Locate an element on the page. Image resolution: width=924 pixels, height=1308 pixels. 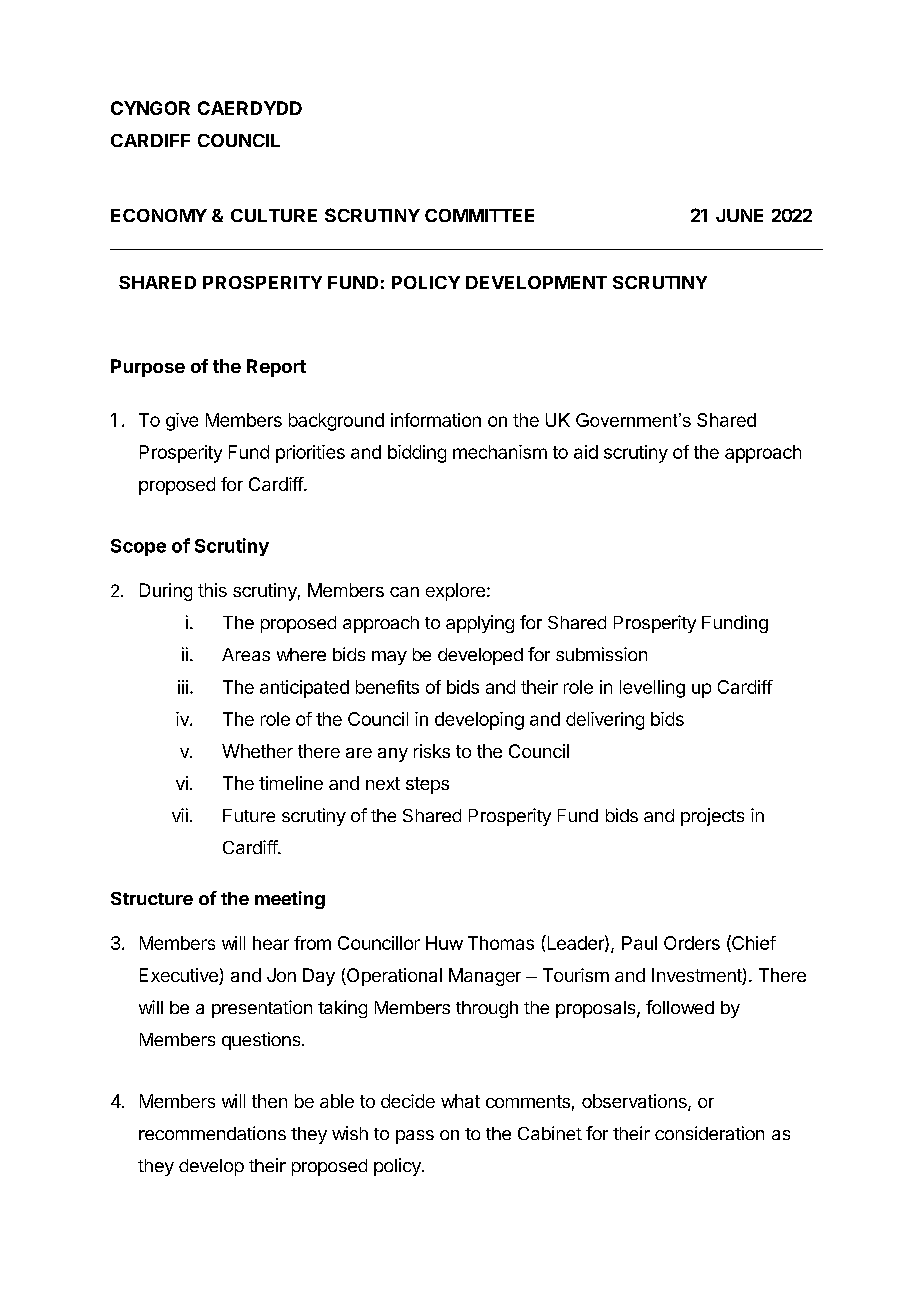
recommendations is located at coordinates (212, 1133).
